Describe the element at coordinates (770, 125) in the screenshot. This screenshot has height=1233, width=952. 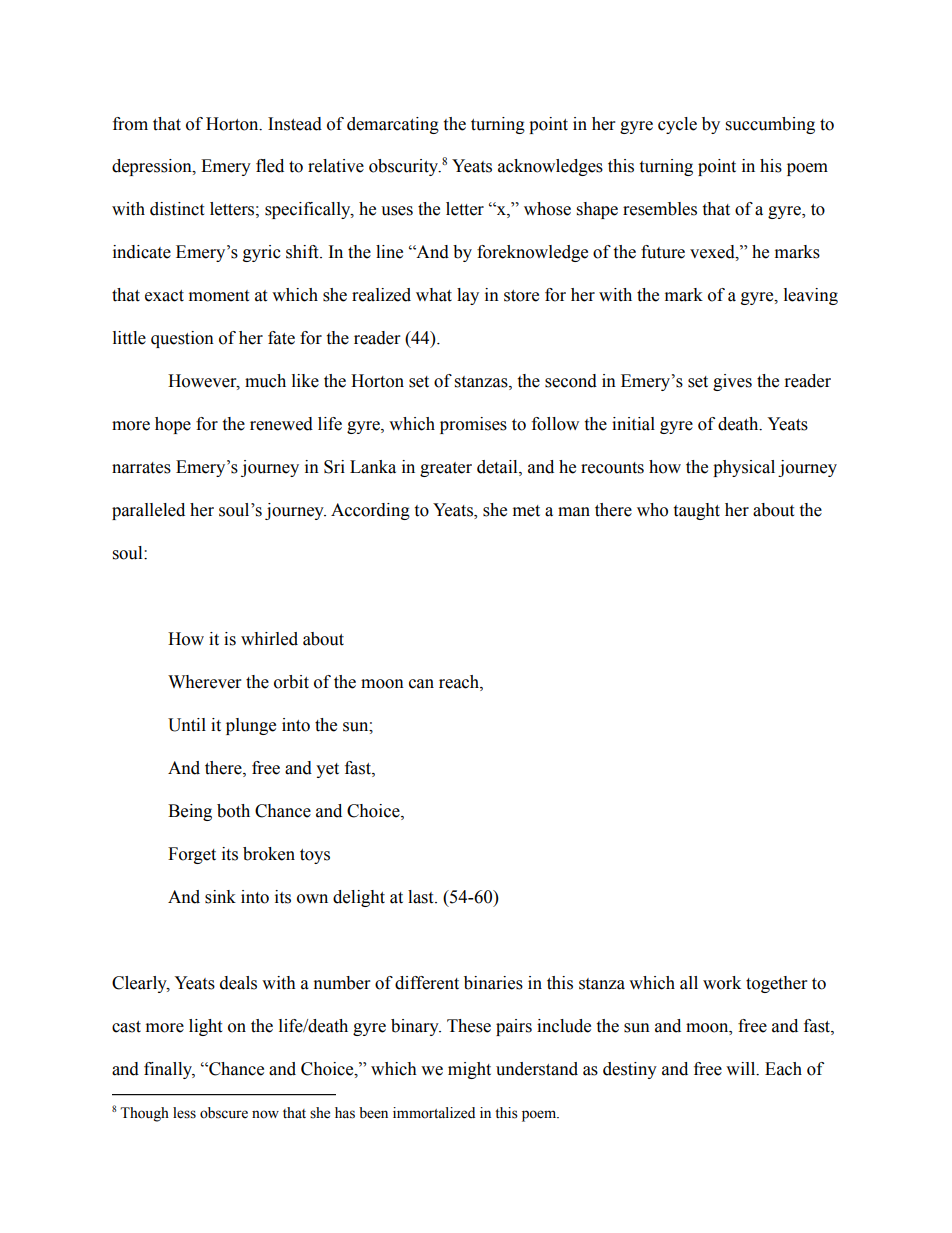
I see `succumbing` at that location.
